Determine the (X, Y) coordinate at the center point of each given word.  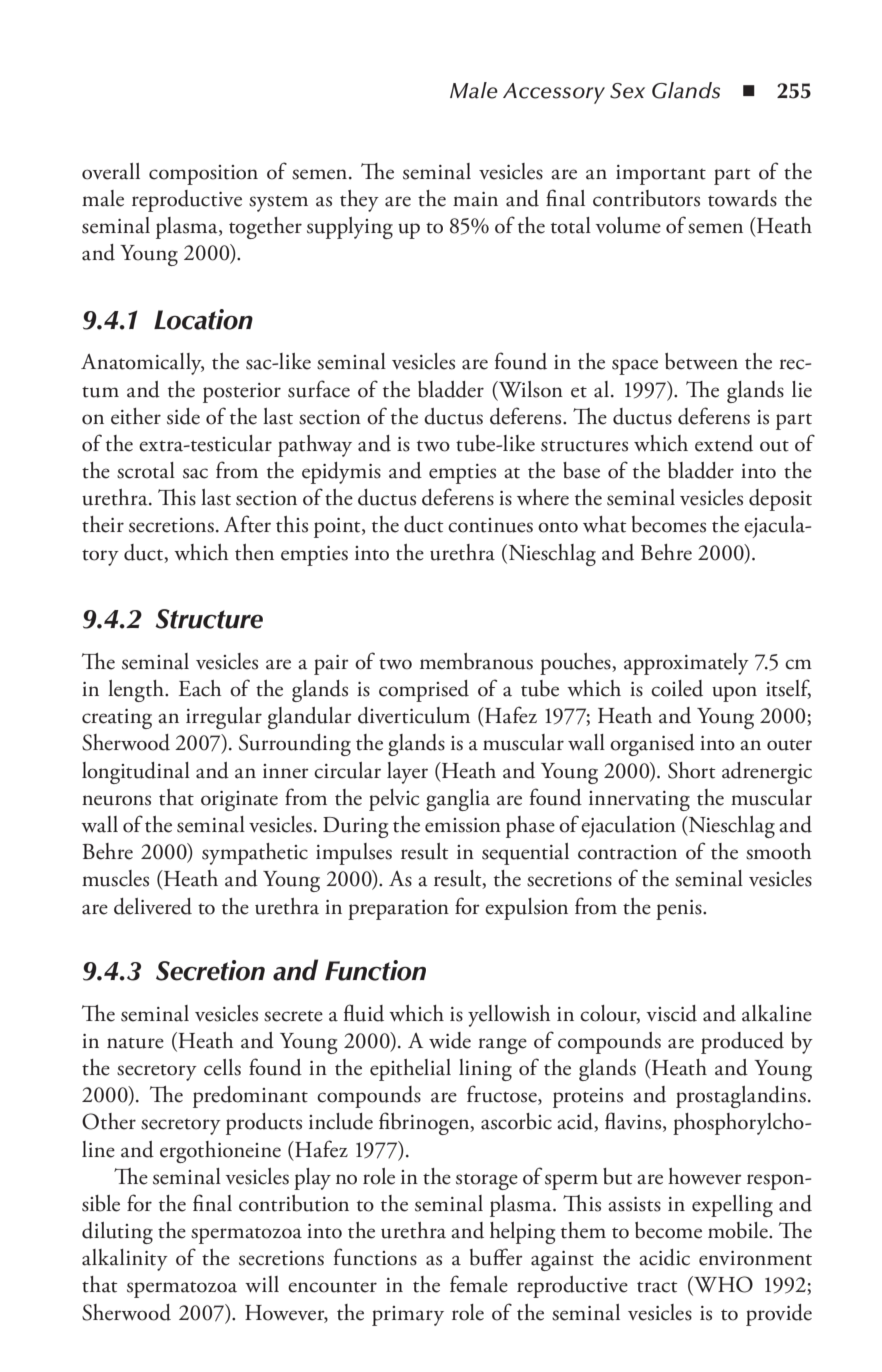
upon (734, 694)
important (661, 175)
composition (203, 175)
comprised (424, 691)
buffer (496, 1257)
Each (200, 688)
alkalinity (125, 1260)
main (475, 199)
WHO (722, 1285)
